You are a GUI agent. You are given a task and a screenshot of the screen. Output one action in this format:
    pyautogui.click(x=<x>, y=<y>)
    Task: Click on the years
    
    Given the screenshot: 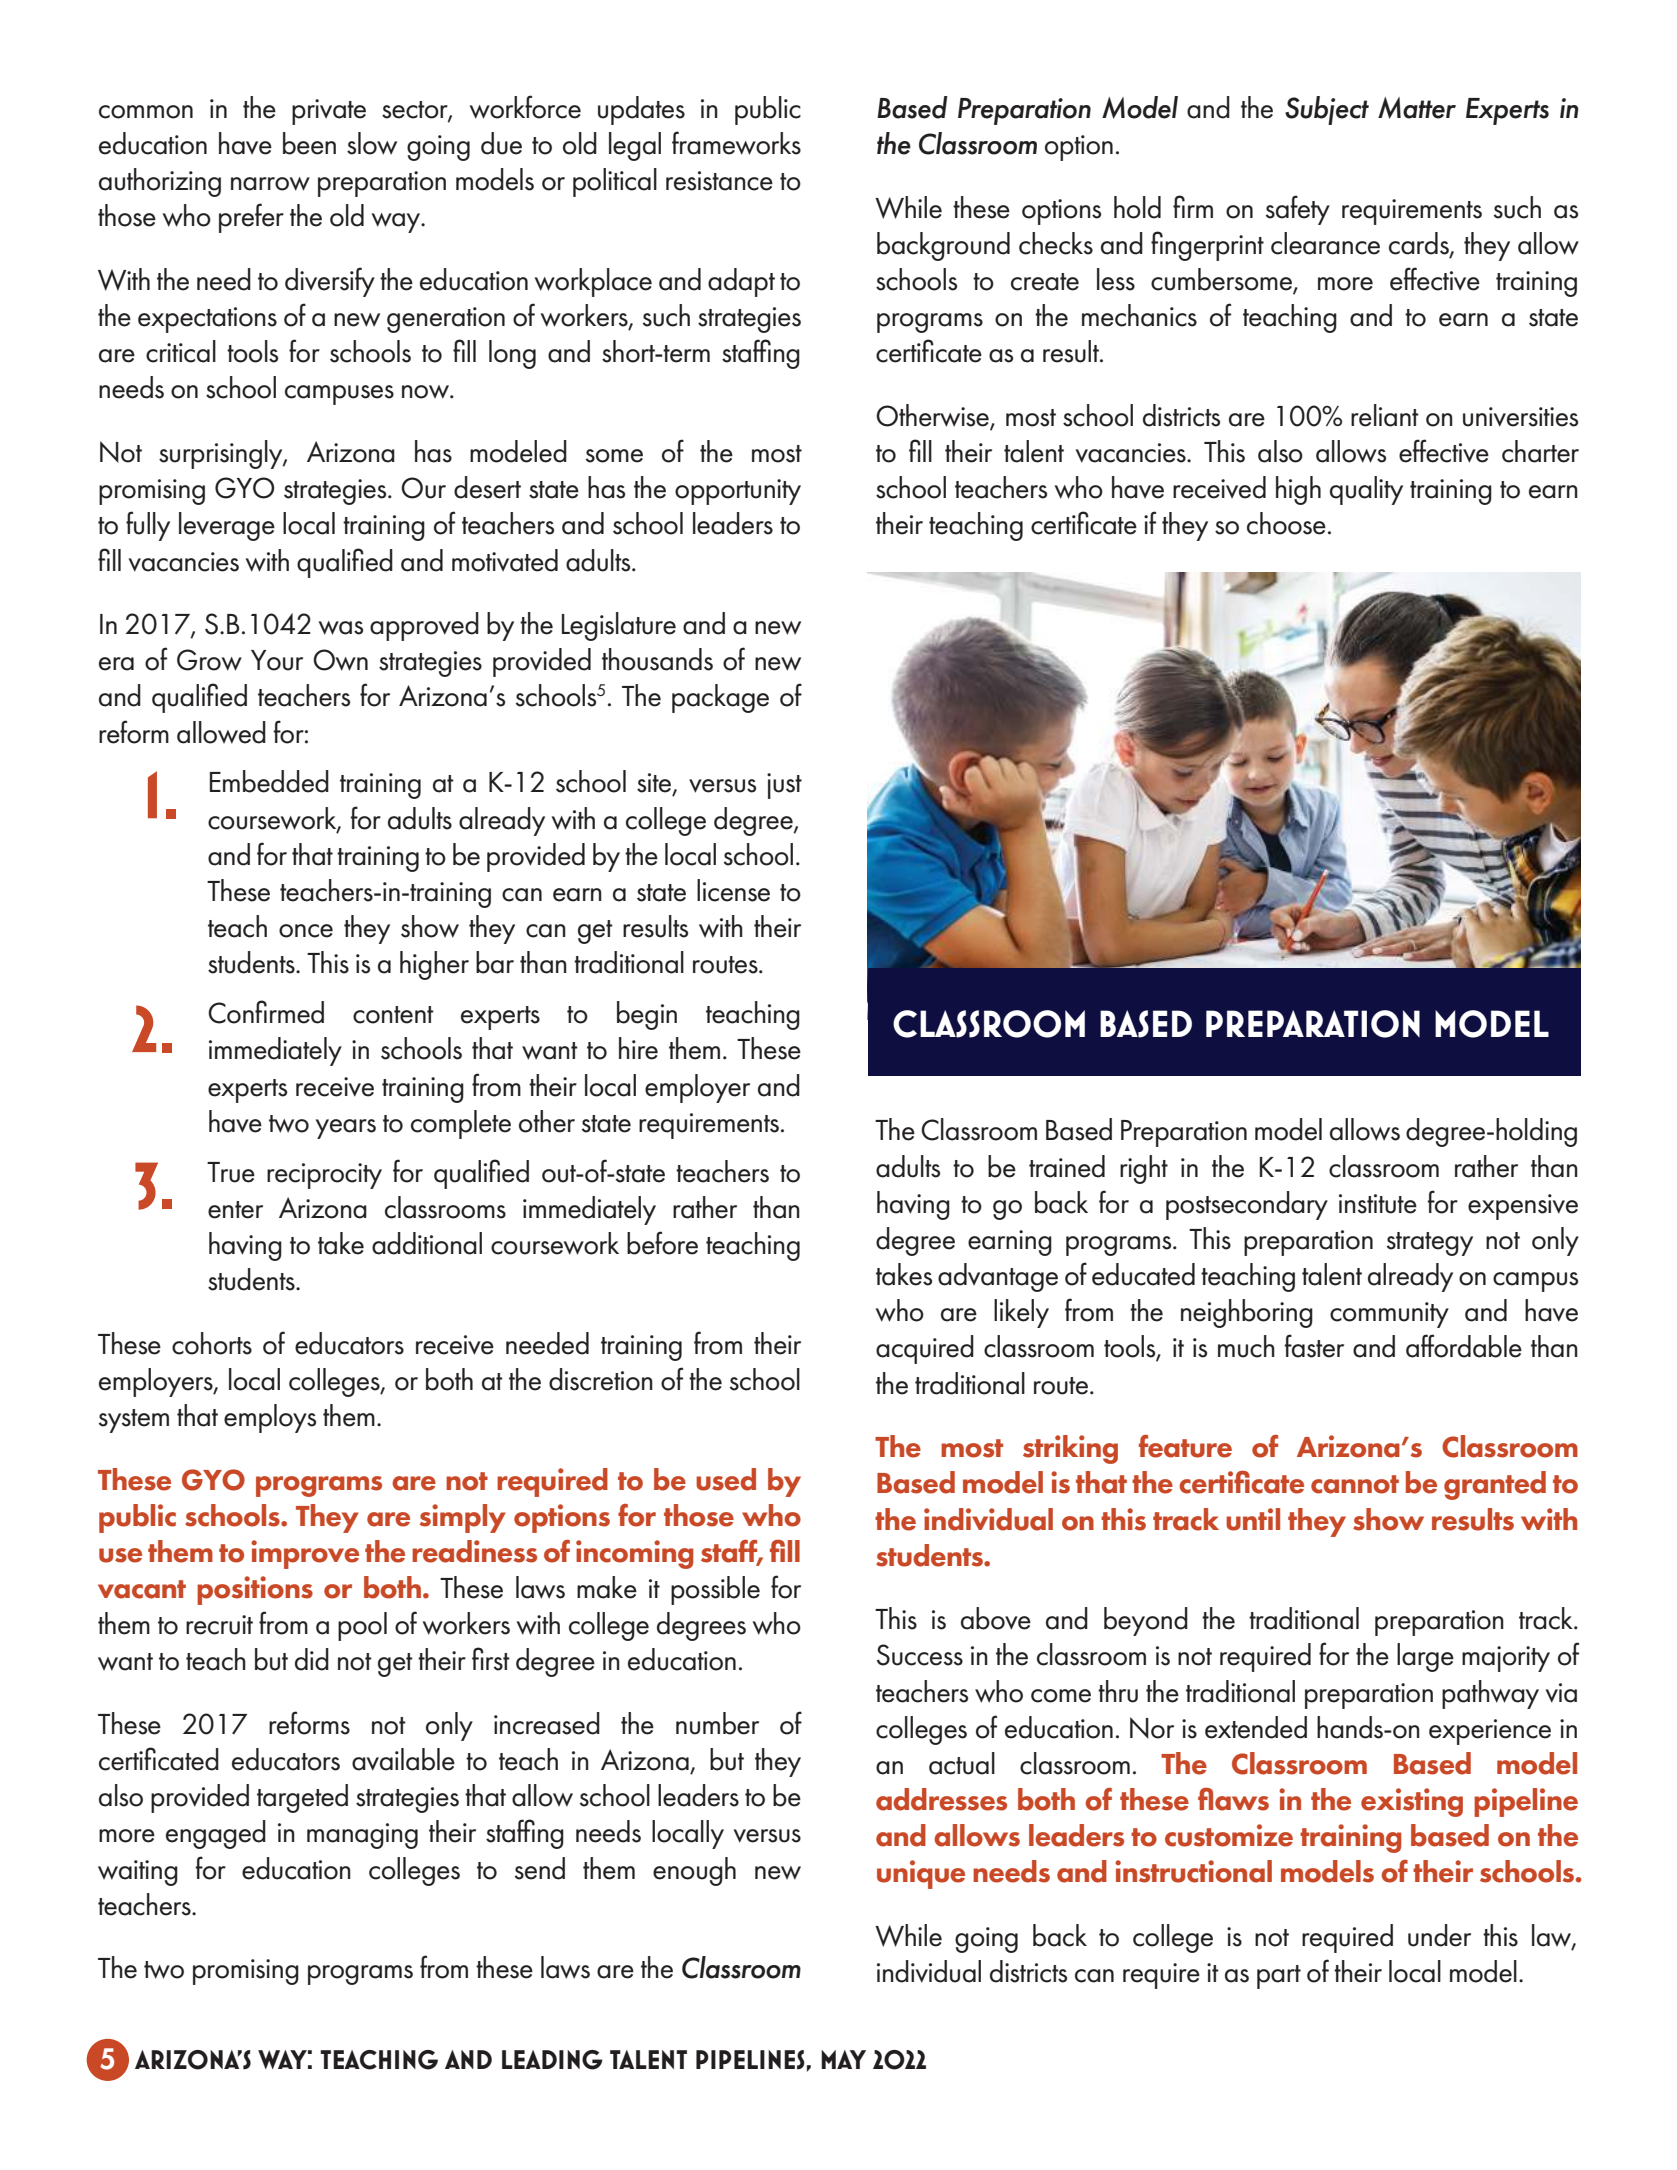 What is the action you would take?
    pyautogui.click(x=346, y=1129)
